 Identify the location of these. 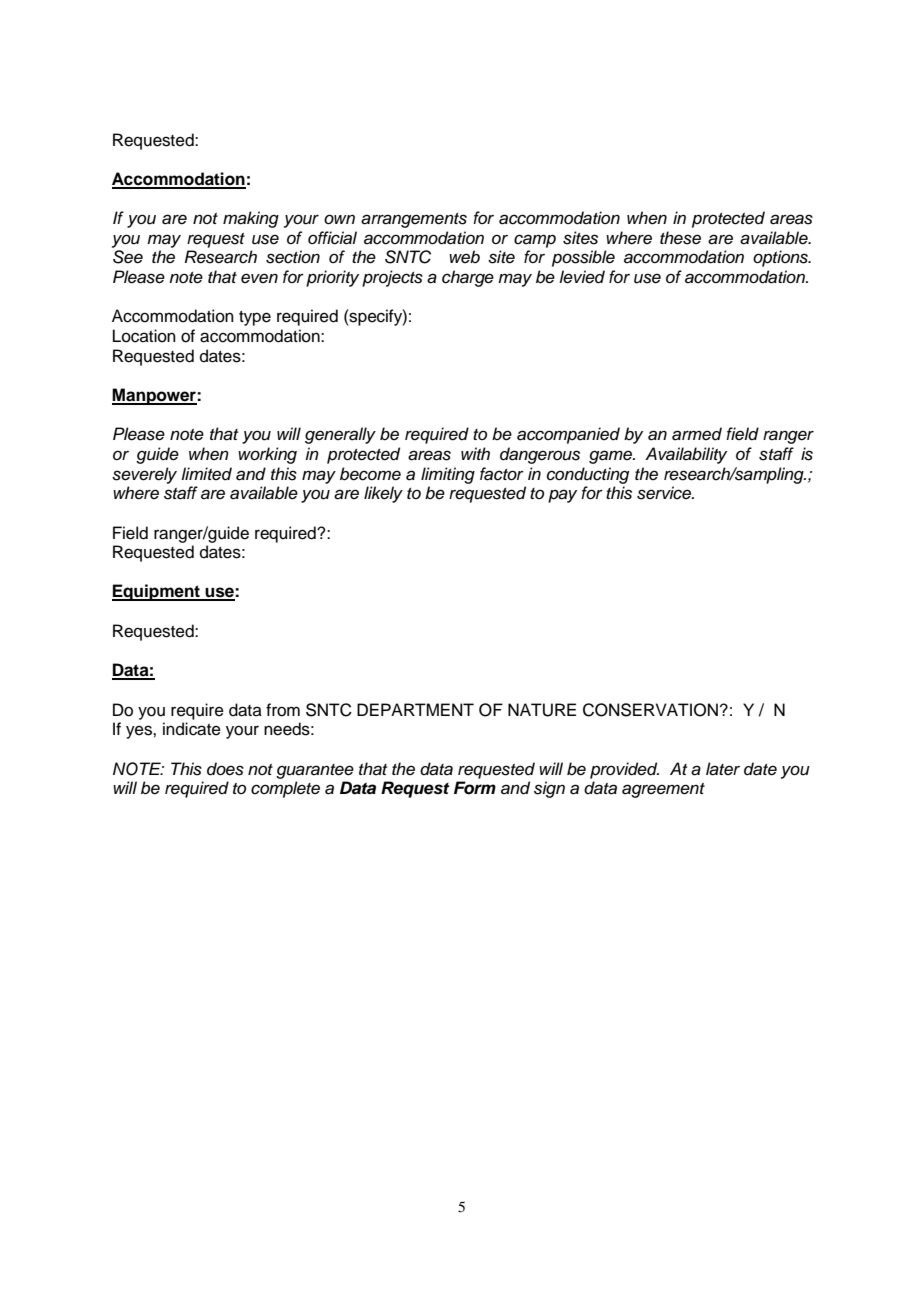
(680, 238).
